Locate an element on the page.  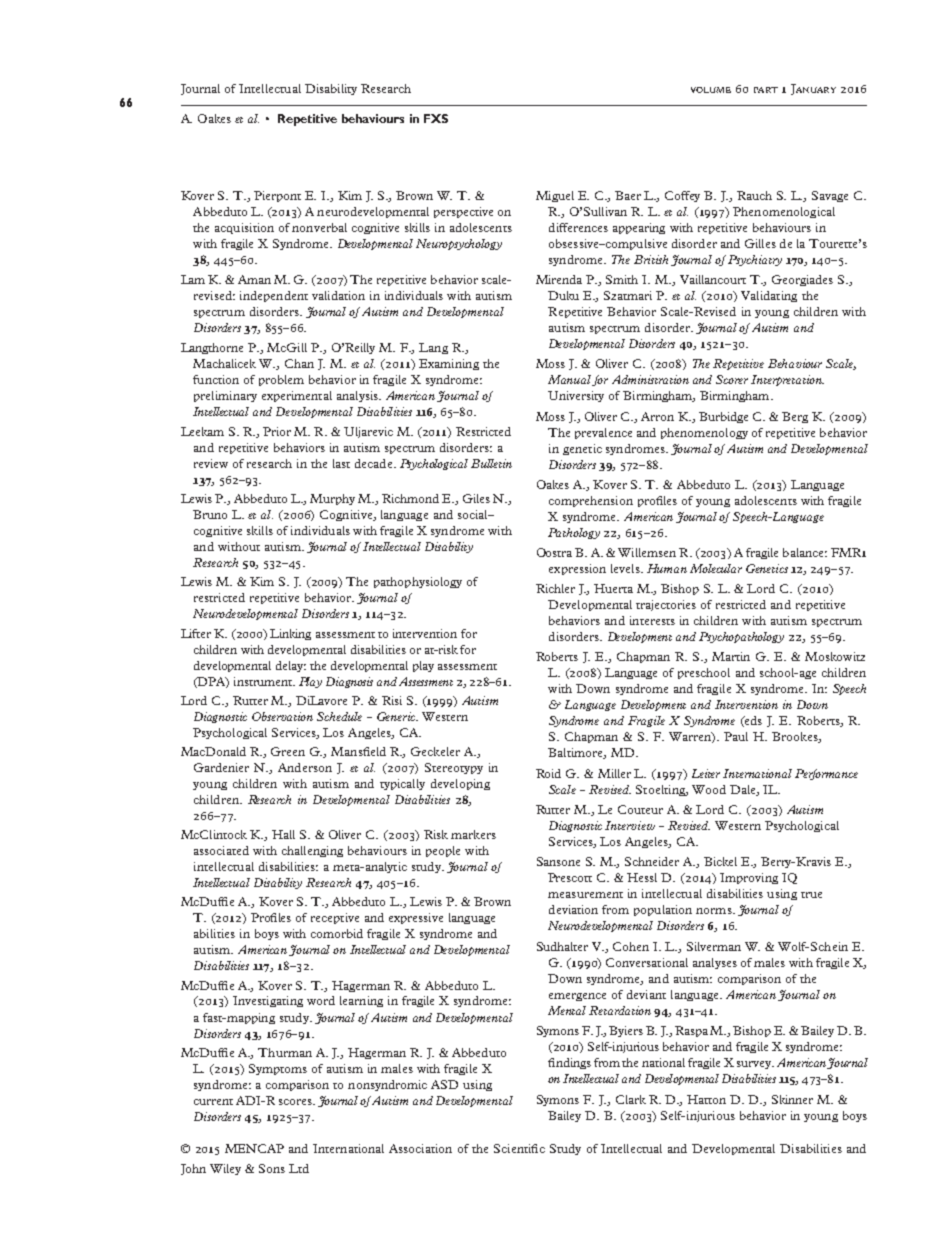
expression is located at coordinates (577, 569).
